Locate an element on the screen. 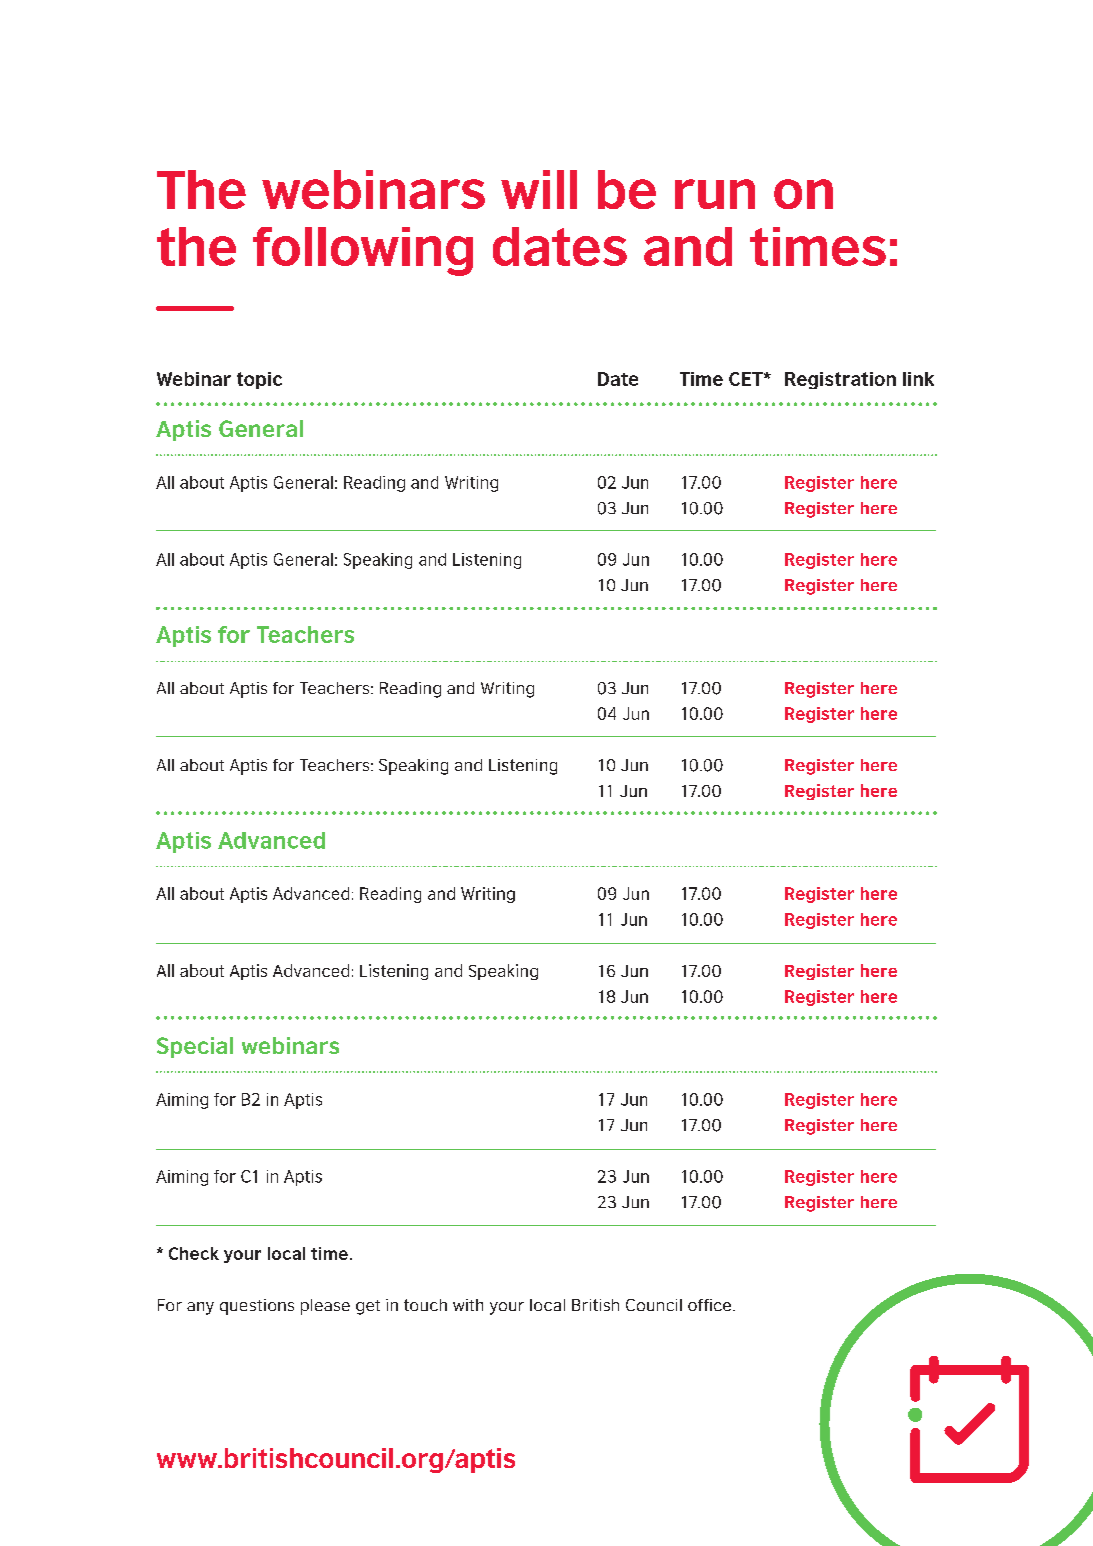  run is located at coordinates (715, 194).
